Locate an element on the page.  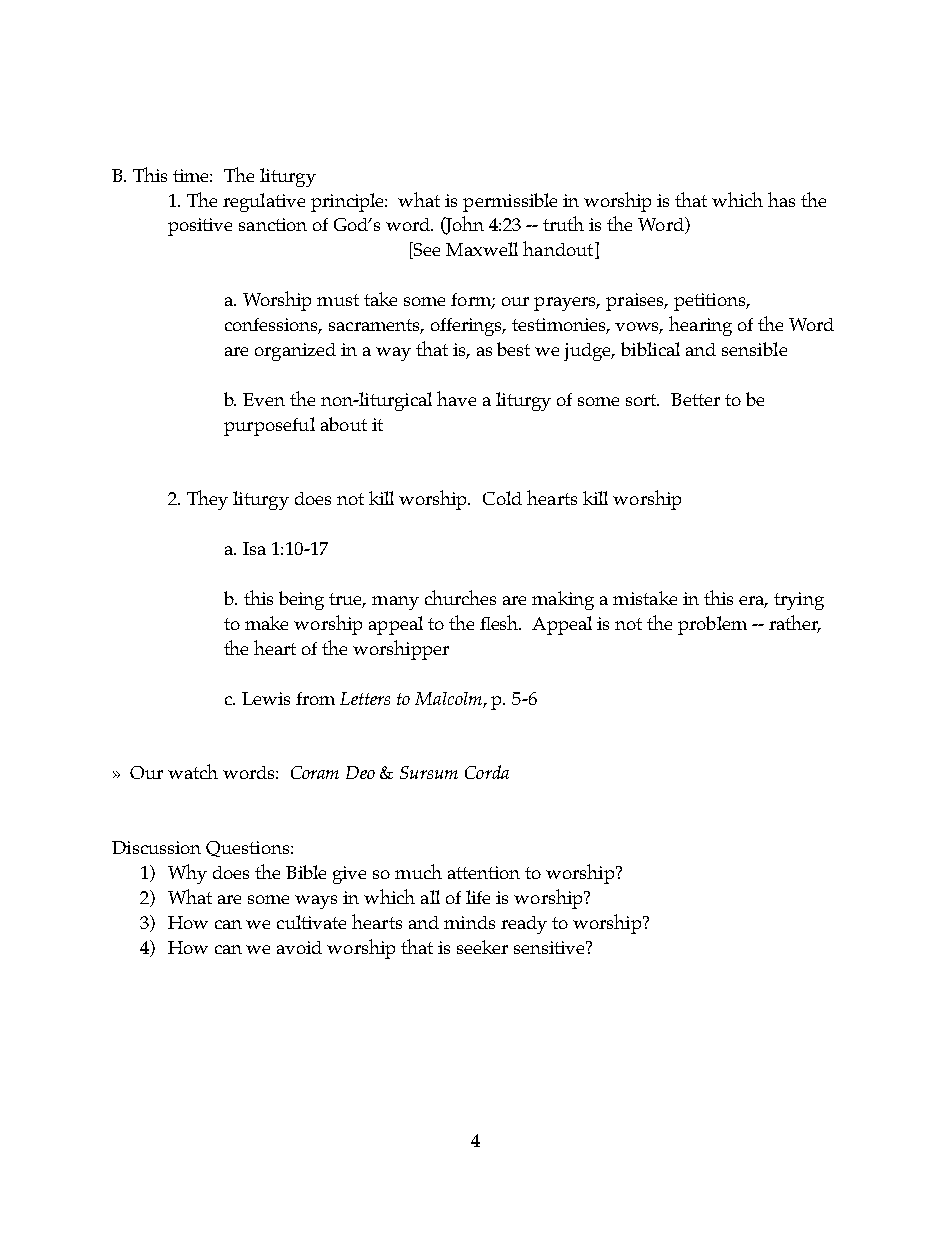
positive is located at coordinates (200, 227).
